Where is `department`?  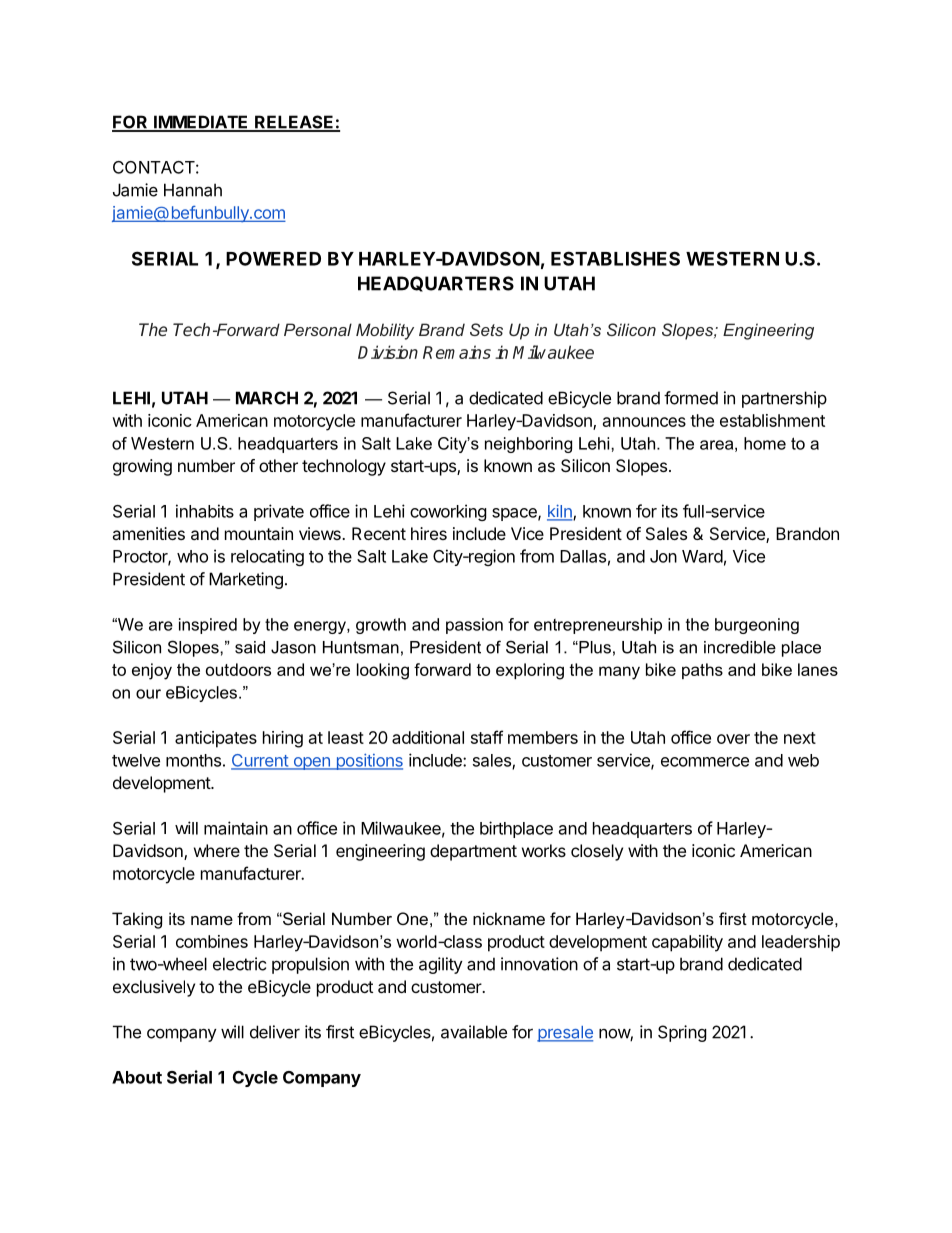
department is located at coordinates (473, 852).
